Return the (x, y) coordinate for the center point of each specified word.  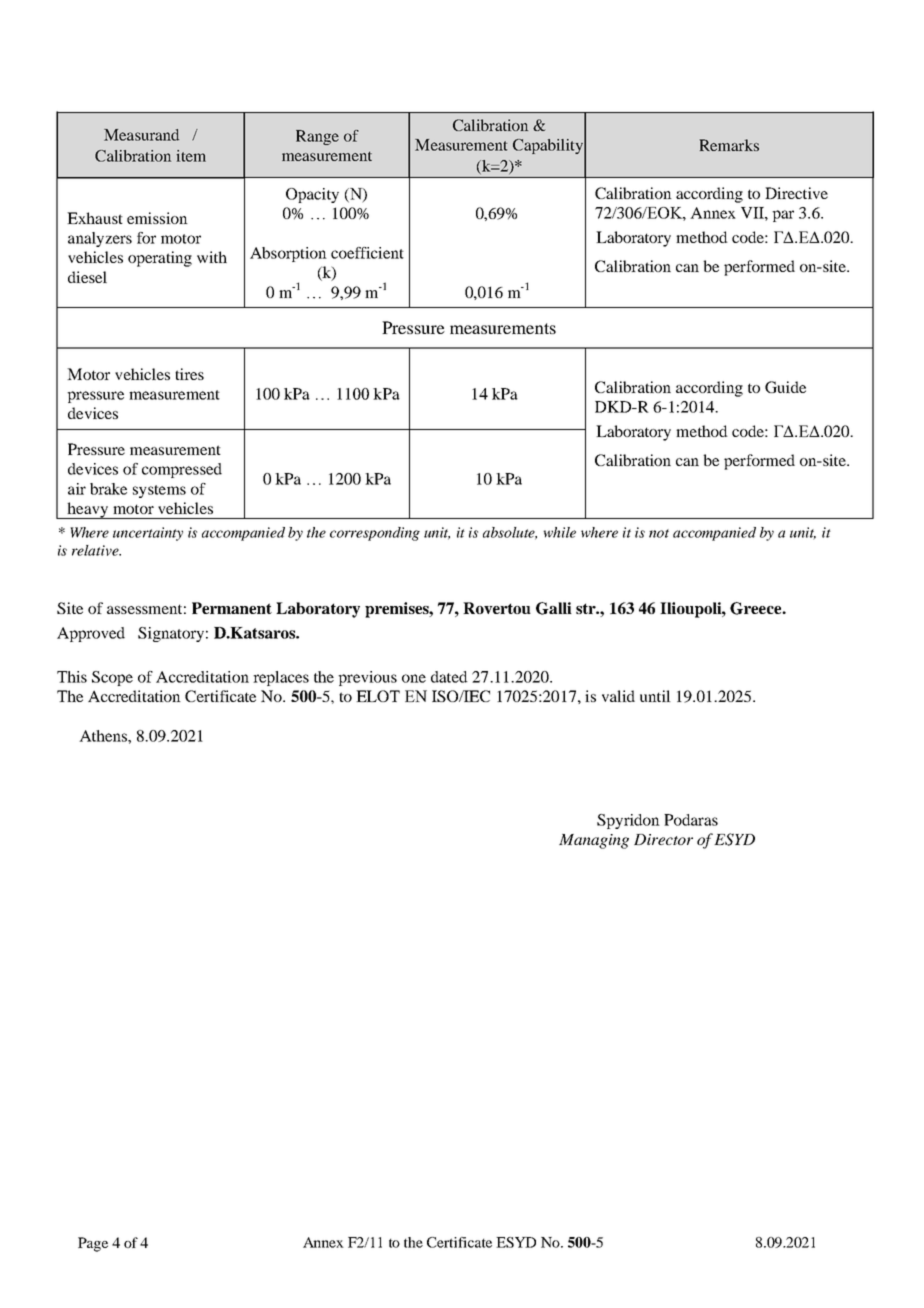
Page (93, 1244)
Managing (594, 841)
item (191, 156)
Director (663, 839)
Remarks (729, 145)
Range (317, 137)
